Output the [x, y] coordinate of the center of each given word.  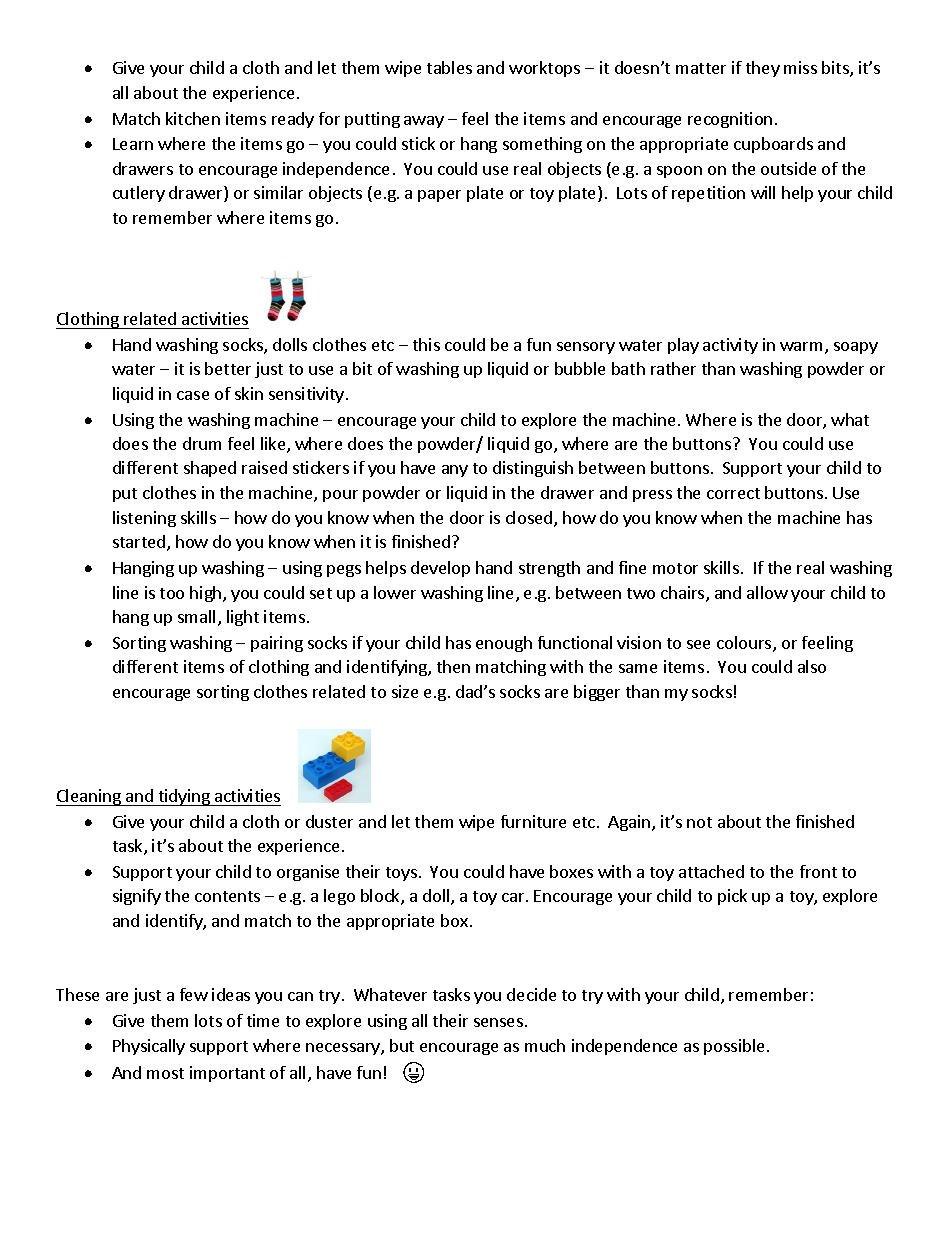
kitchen [193, 118]
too [172, 593]
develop [440, 569]
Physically [149, 1047]
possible [734, 1047]
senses [498, 1022]
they [763, 69]
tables [449, 67]
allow [767, 592]
